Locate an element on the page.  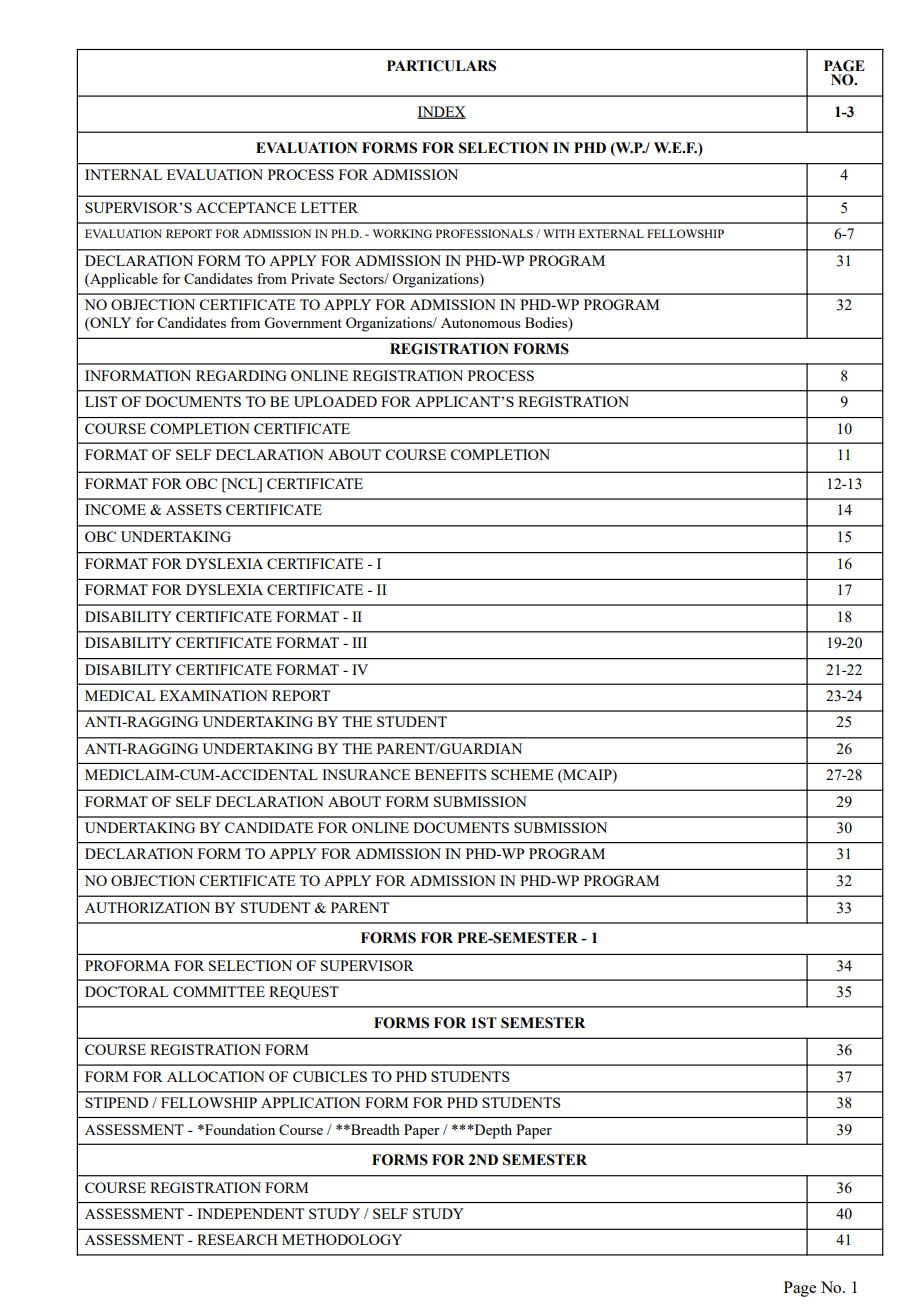
INTERNAL is located at coordinates (123, 174).
